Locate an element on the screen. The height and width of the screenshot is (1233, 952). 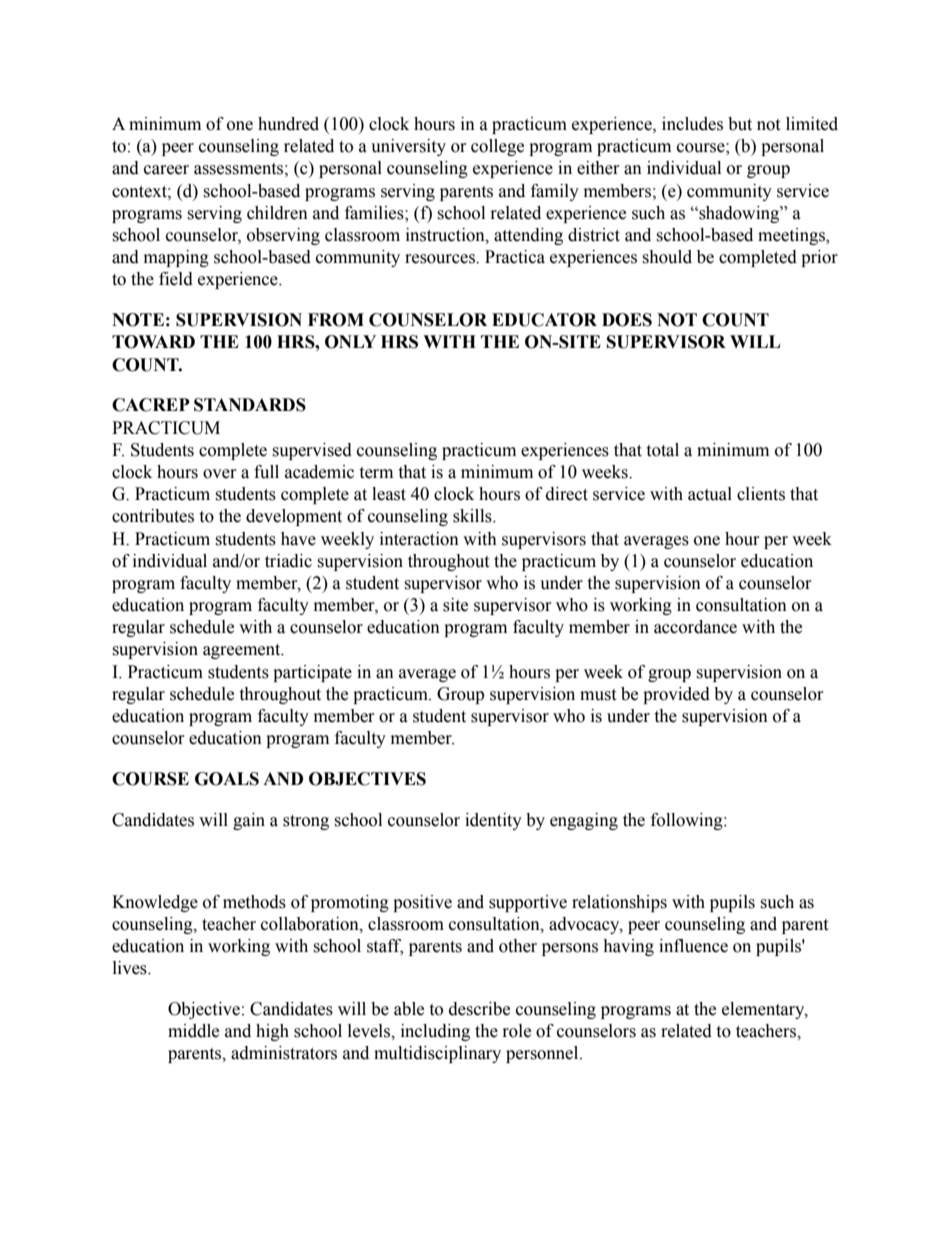
accordance is located at coordinates (695, 627).
